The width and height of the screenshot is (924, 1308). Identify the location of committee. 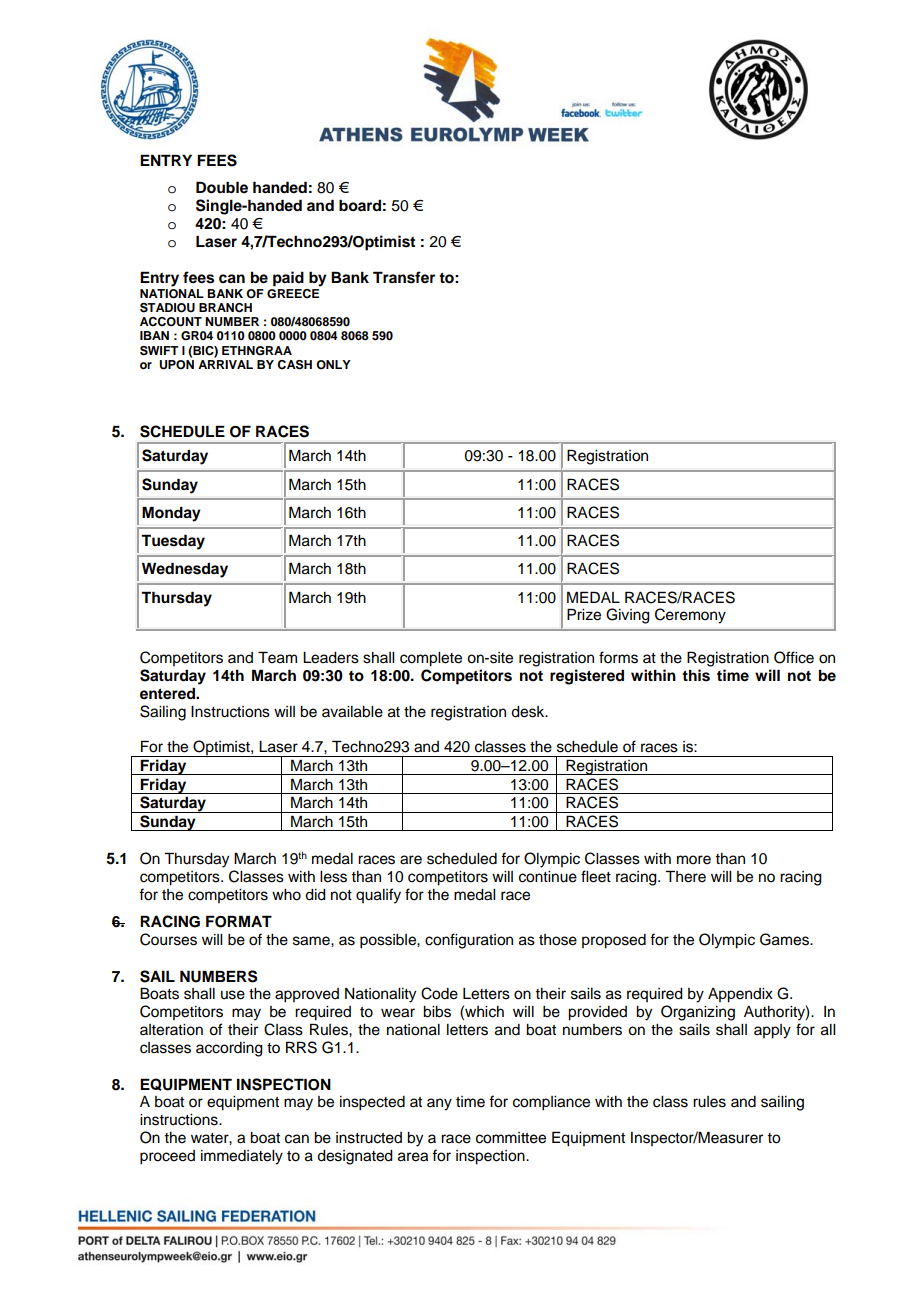
(511, 1138).
